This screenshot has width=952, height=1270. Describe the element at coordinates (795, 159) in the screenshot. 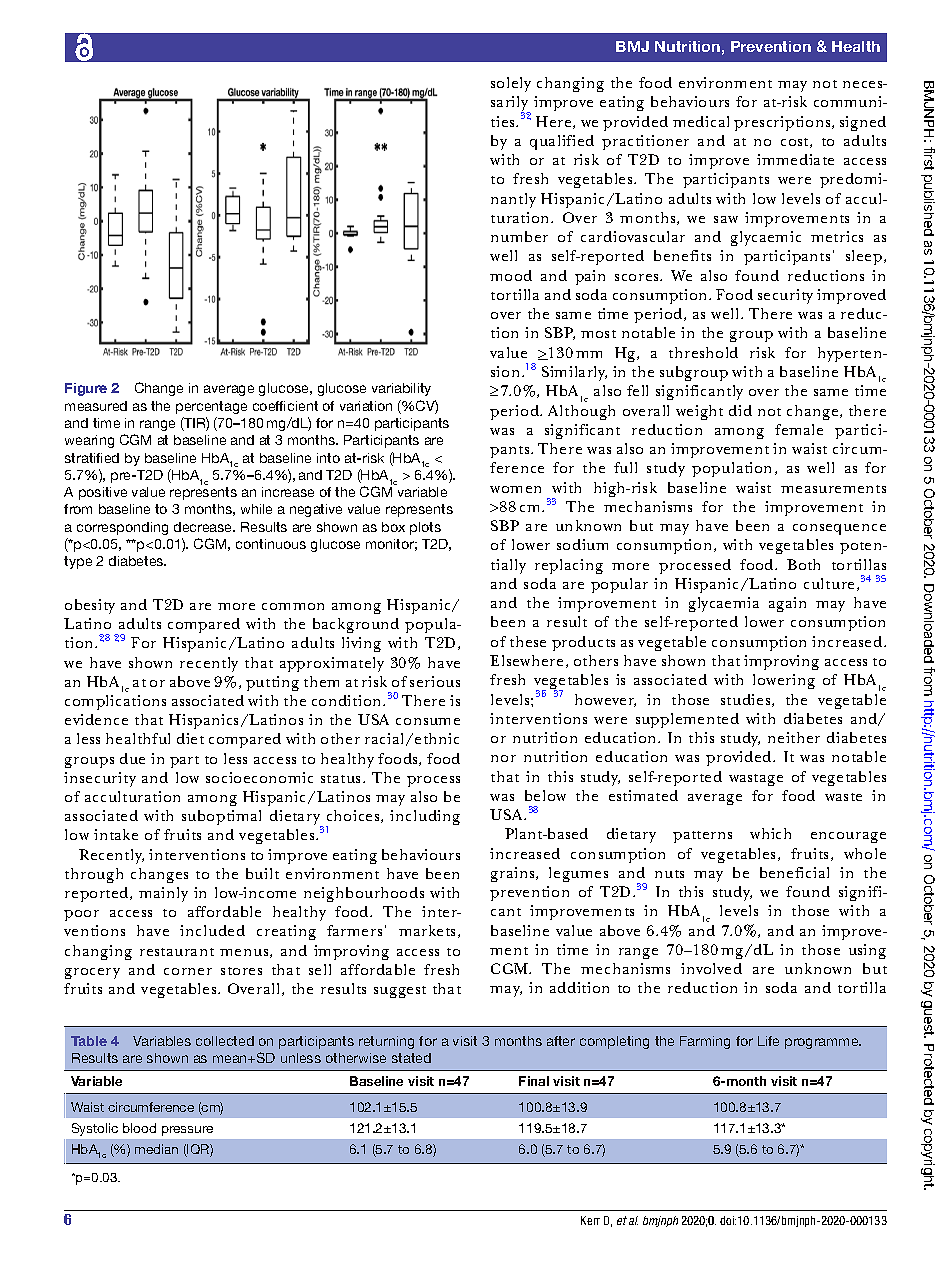

I see `immediate` at that location.
